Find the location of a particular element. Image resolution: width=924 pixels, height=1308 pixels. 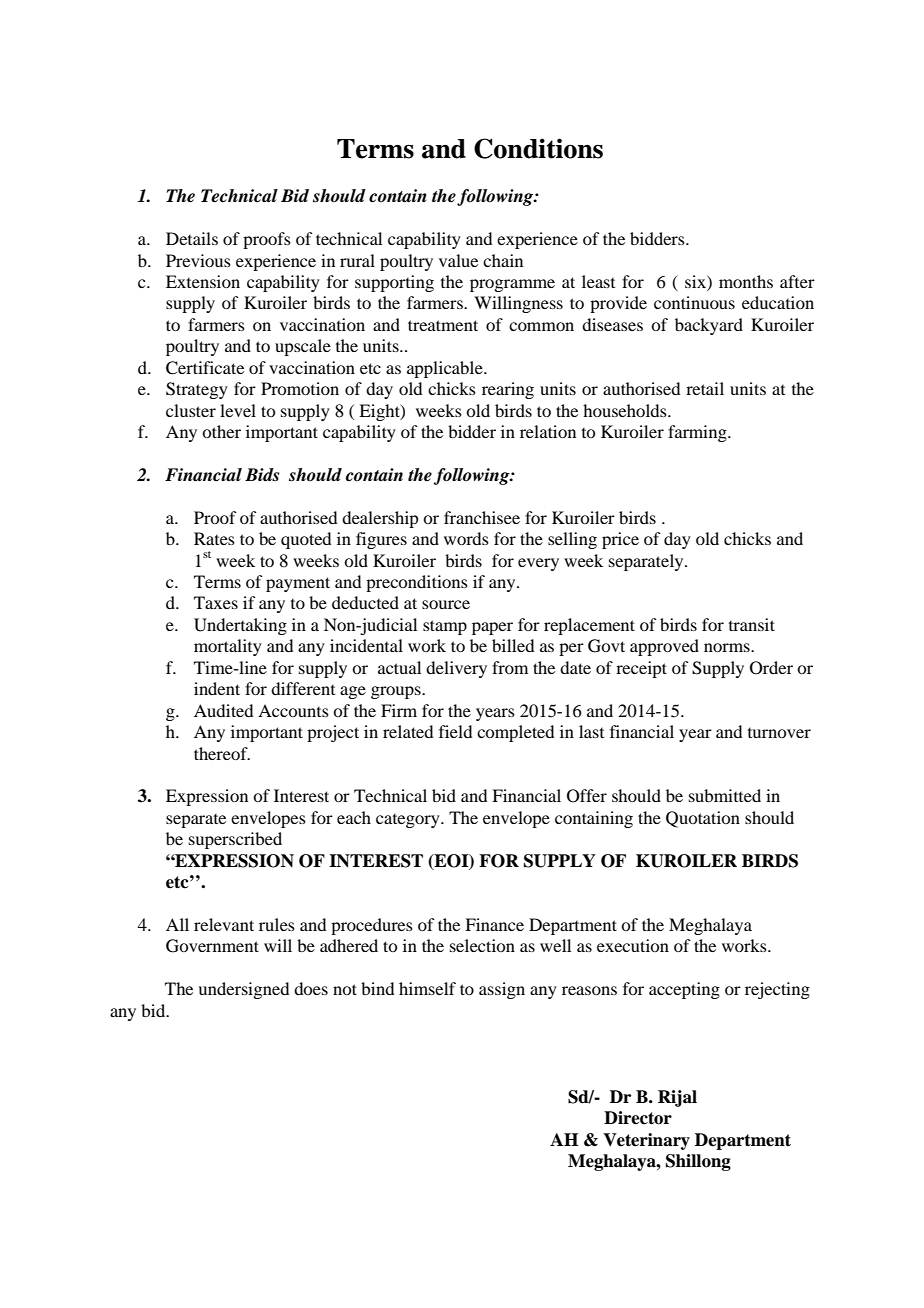

months is located at coordinates (746, 281).
